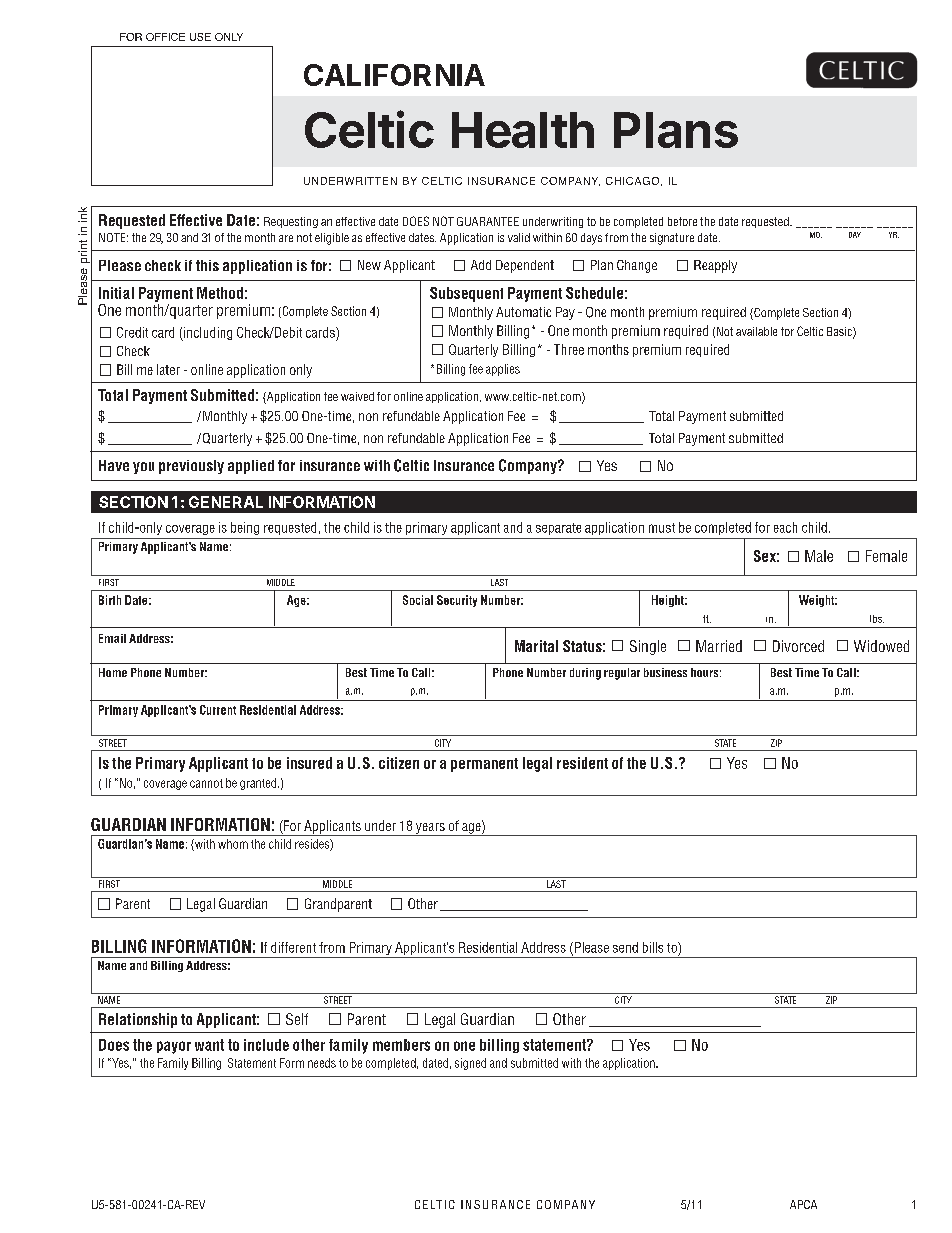  What do you see at coordinates (682, 221) in the screenshot?
I see `before` at bounding box center [682, 221].
